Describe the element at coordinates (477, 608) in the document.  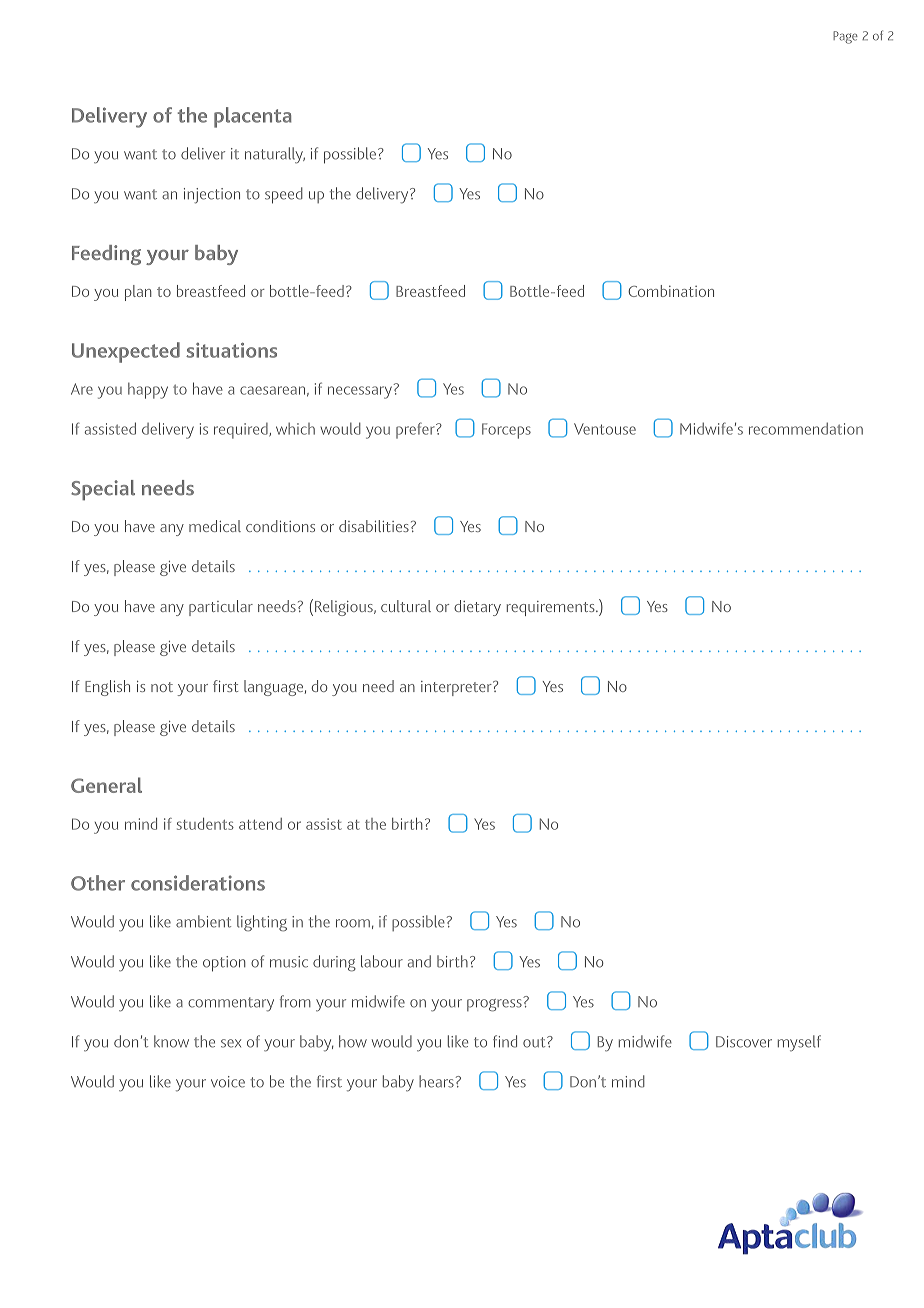
I see `dietary` at that location.
